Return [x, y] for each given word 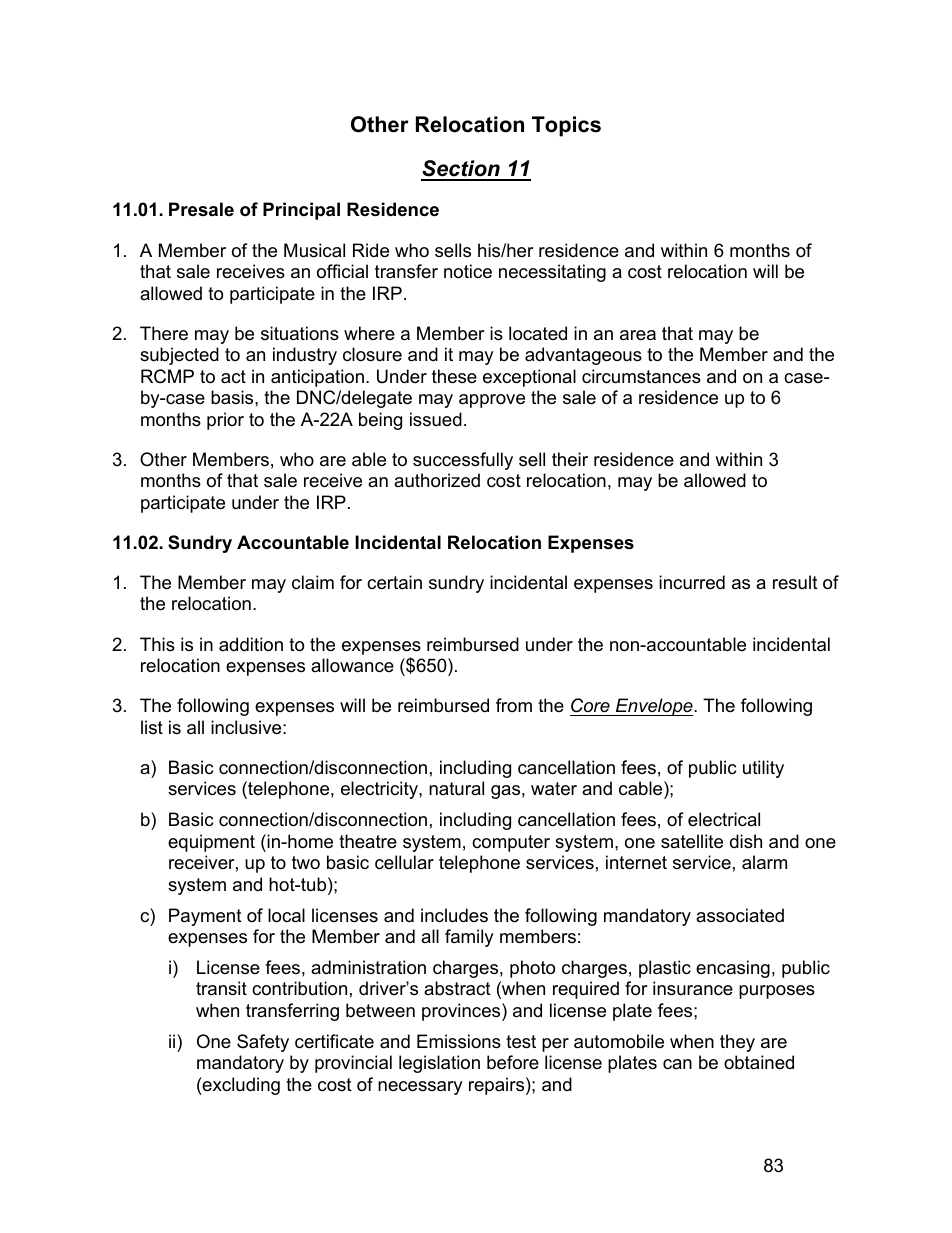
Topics [566, 126]
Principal [301, 211]
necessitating [552, 273]
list [152, 727]
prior [225, 421]
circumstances [641, 376]
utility [763, 769]
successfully [463, 461]
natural [456, 788]
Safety [263, 1043]
